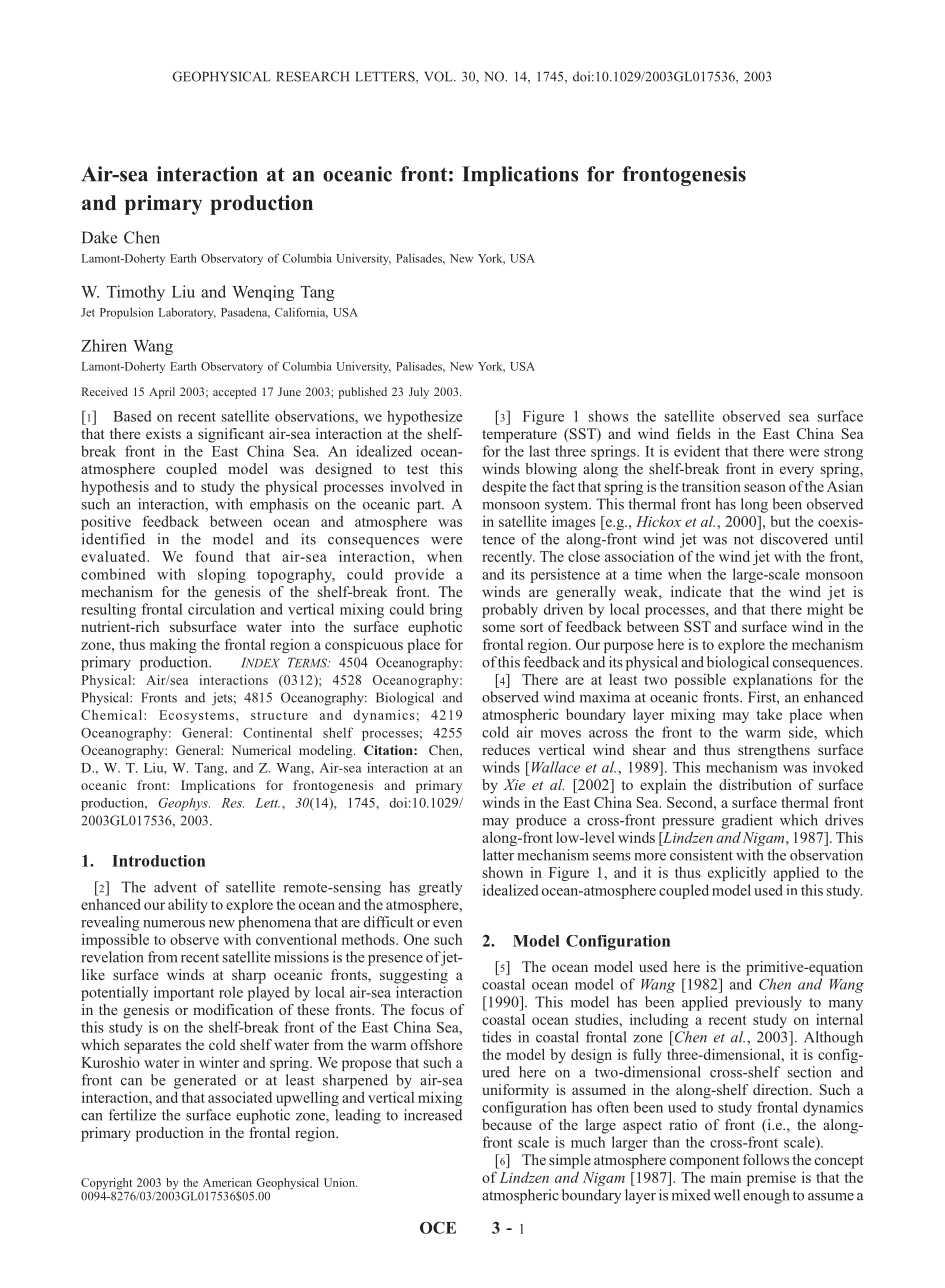 The image size is (945, 1288). I want to click on RESEARCH, so click(312, 76).
